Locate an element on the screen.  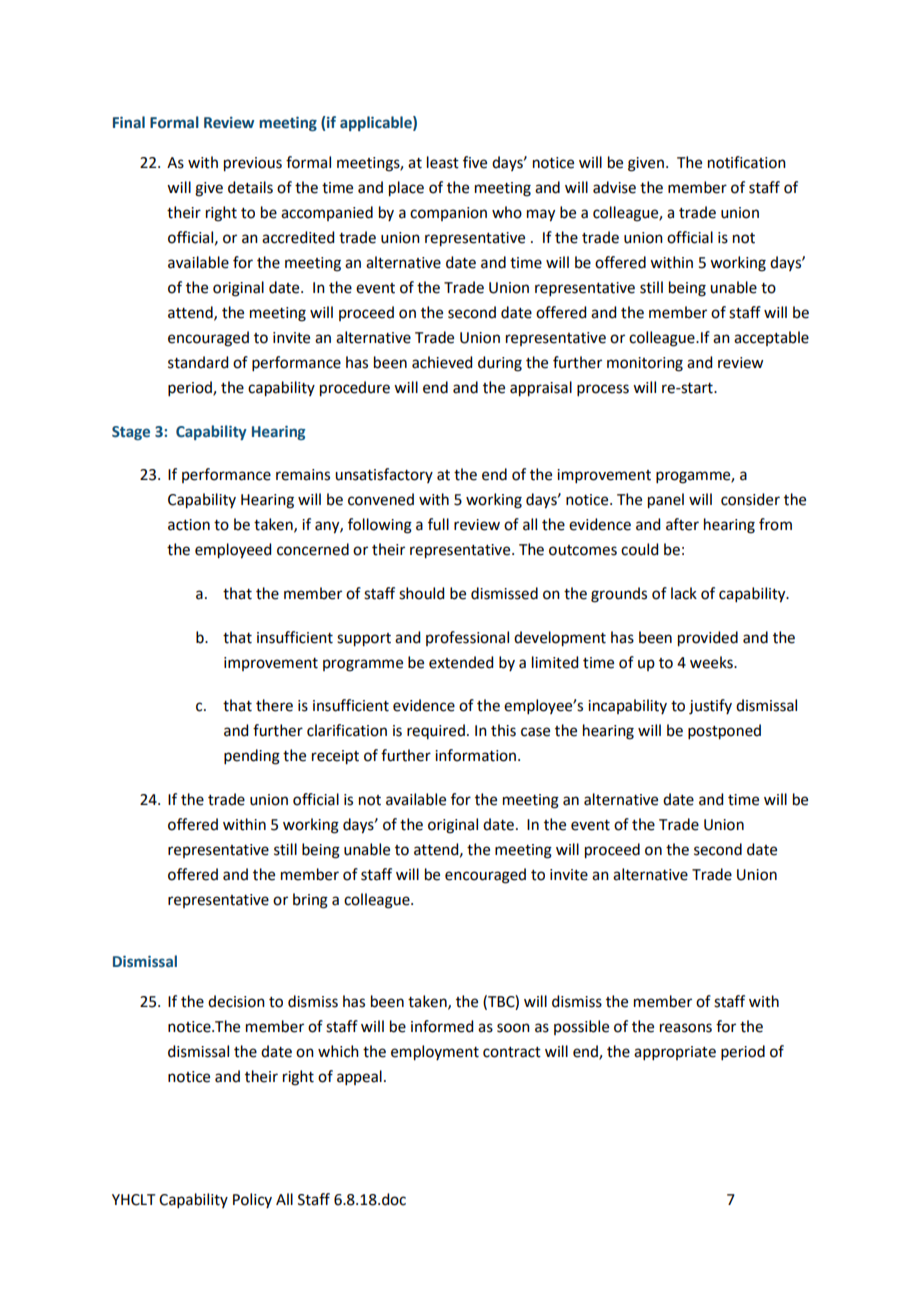
employment is located at coordinates (435, 1053).
